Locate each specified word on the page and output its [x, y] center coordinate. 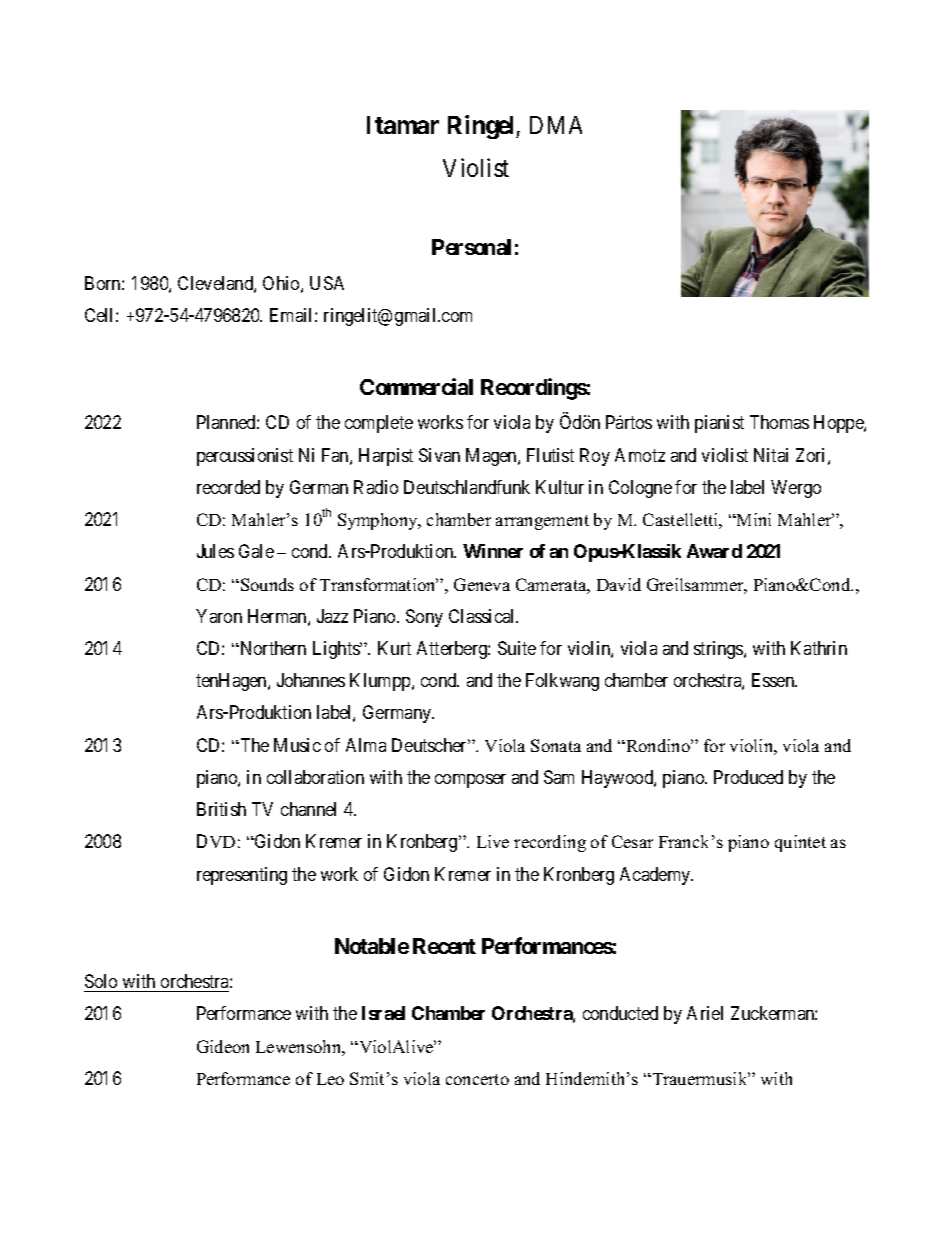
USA [327, 283]
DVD [216, 841]
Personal [471, 247]
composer [470, 781]
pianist [719, 424]
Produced [748, 777]
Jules [215, 551]
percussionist [245, 457]
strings [719, 650]
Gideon [223, 1046]
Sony [424, 618]
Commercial [416, 386]
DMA [556, 125]
